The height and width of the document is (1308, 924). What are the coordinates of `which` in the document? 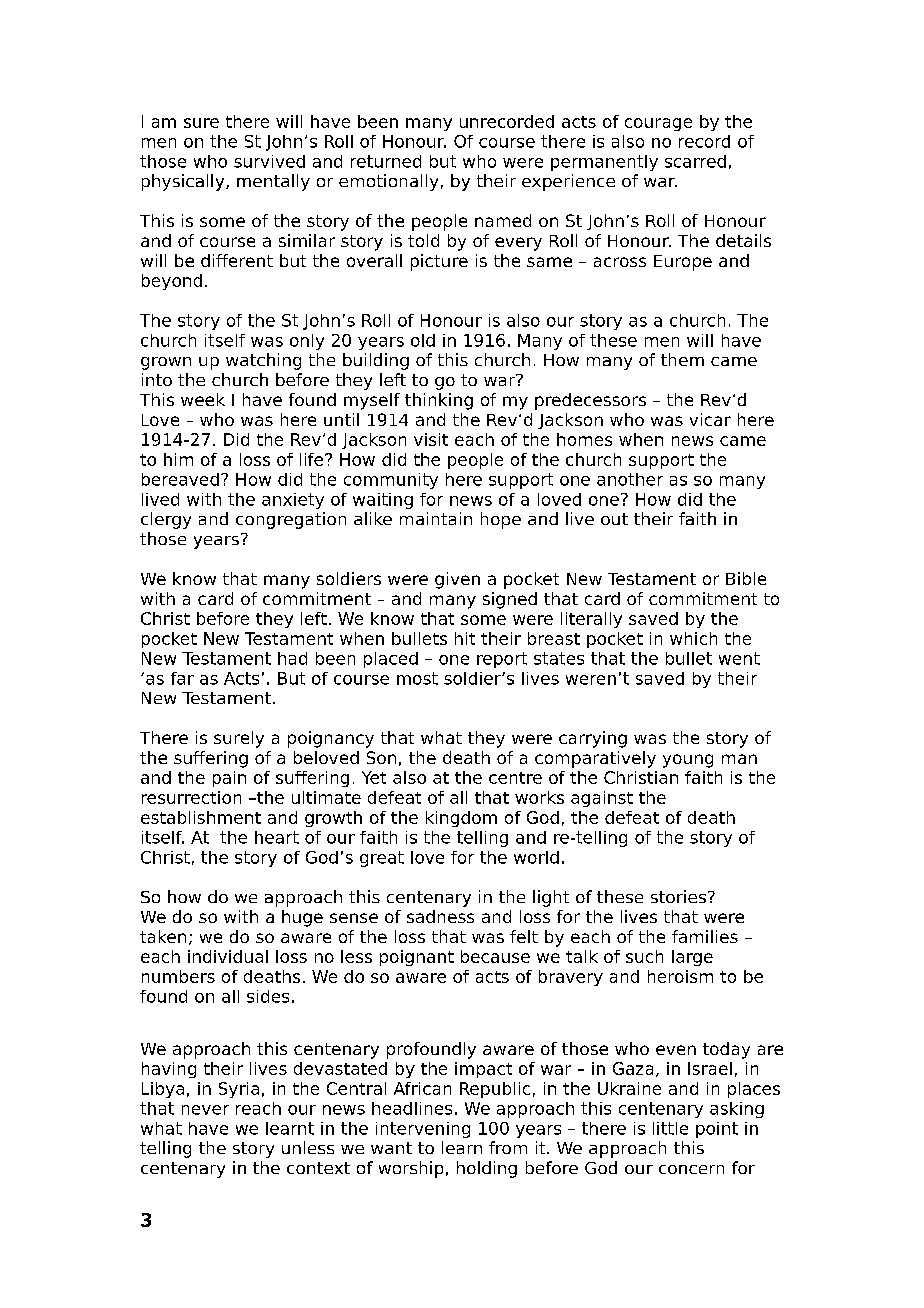 It's located at (693, 638).
